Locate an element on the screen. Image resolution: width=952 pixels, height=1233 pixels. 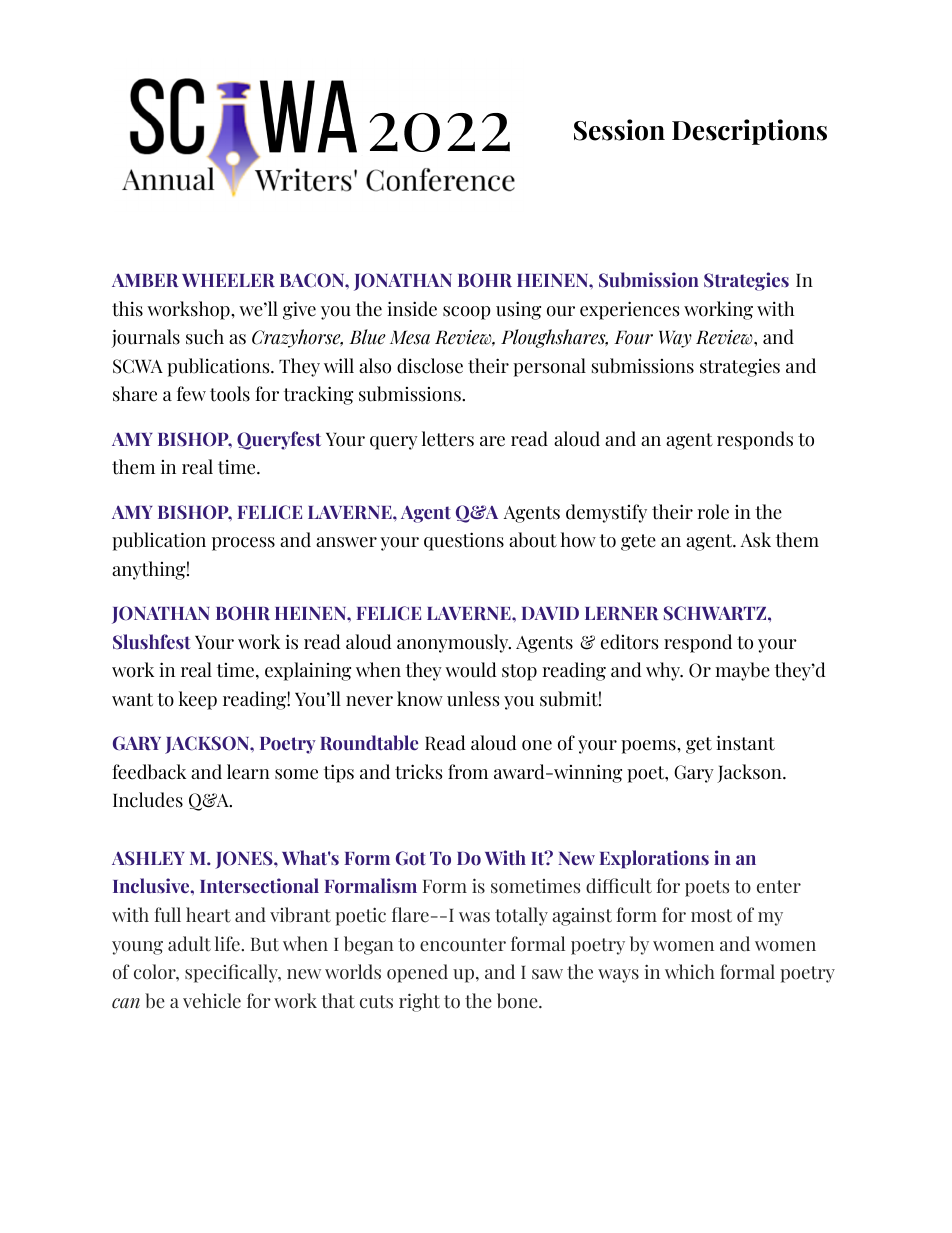
such is located at coordinates (205, 337).
